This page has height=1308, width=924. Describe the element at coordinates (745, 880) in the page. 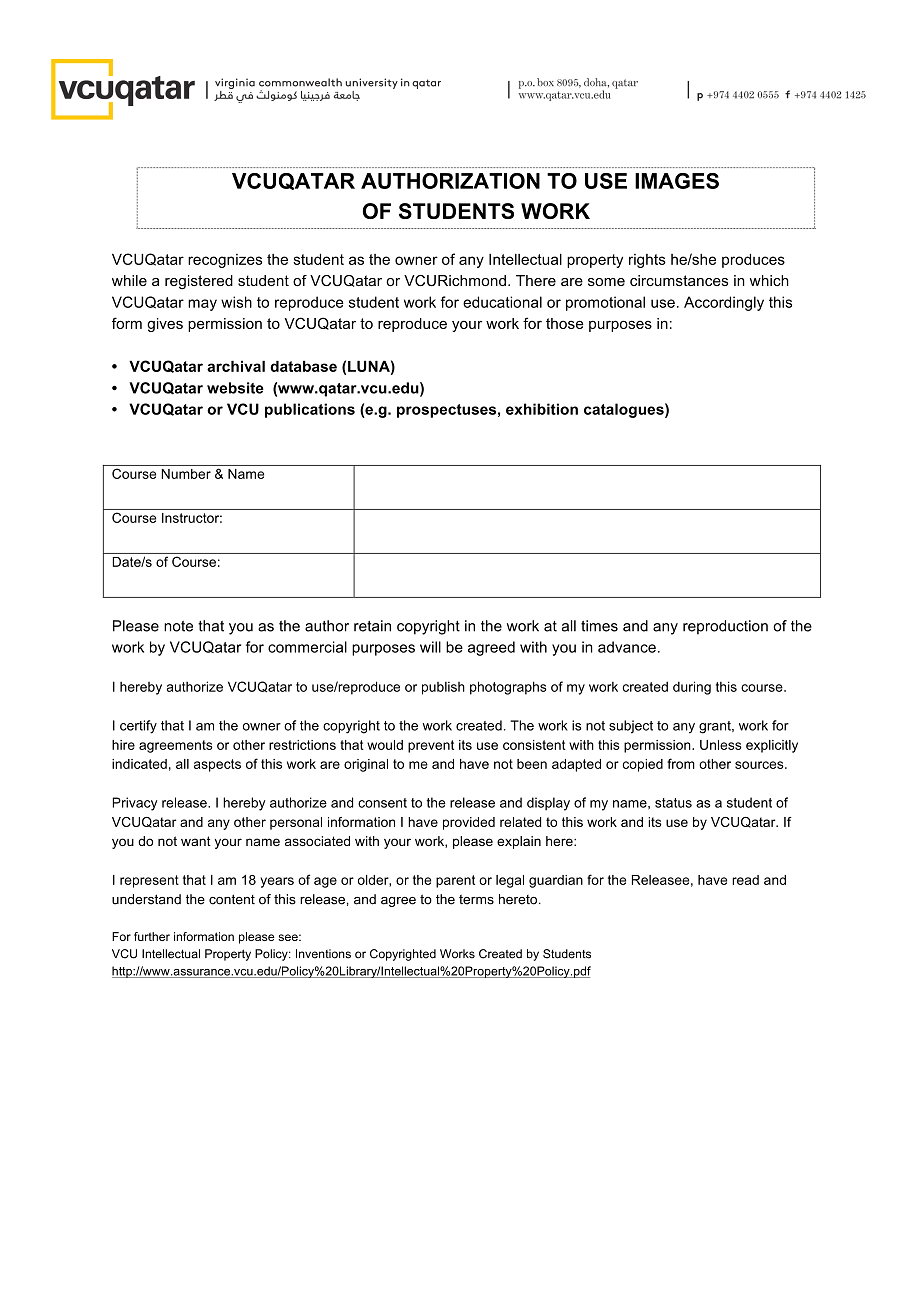

I see `read` at that location.
